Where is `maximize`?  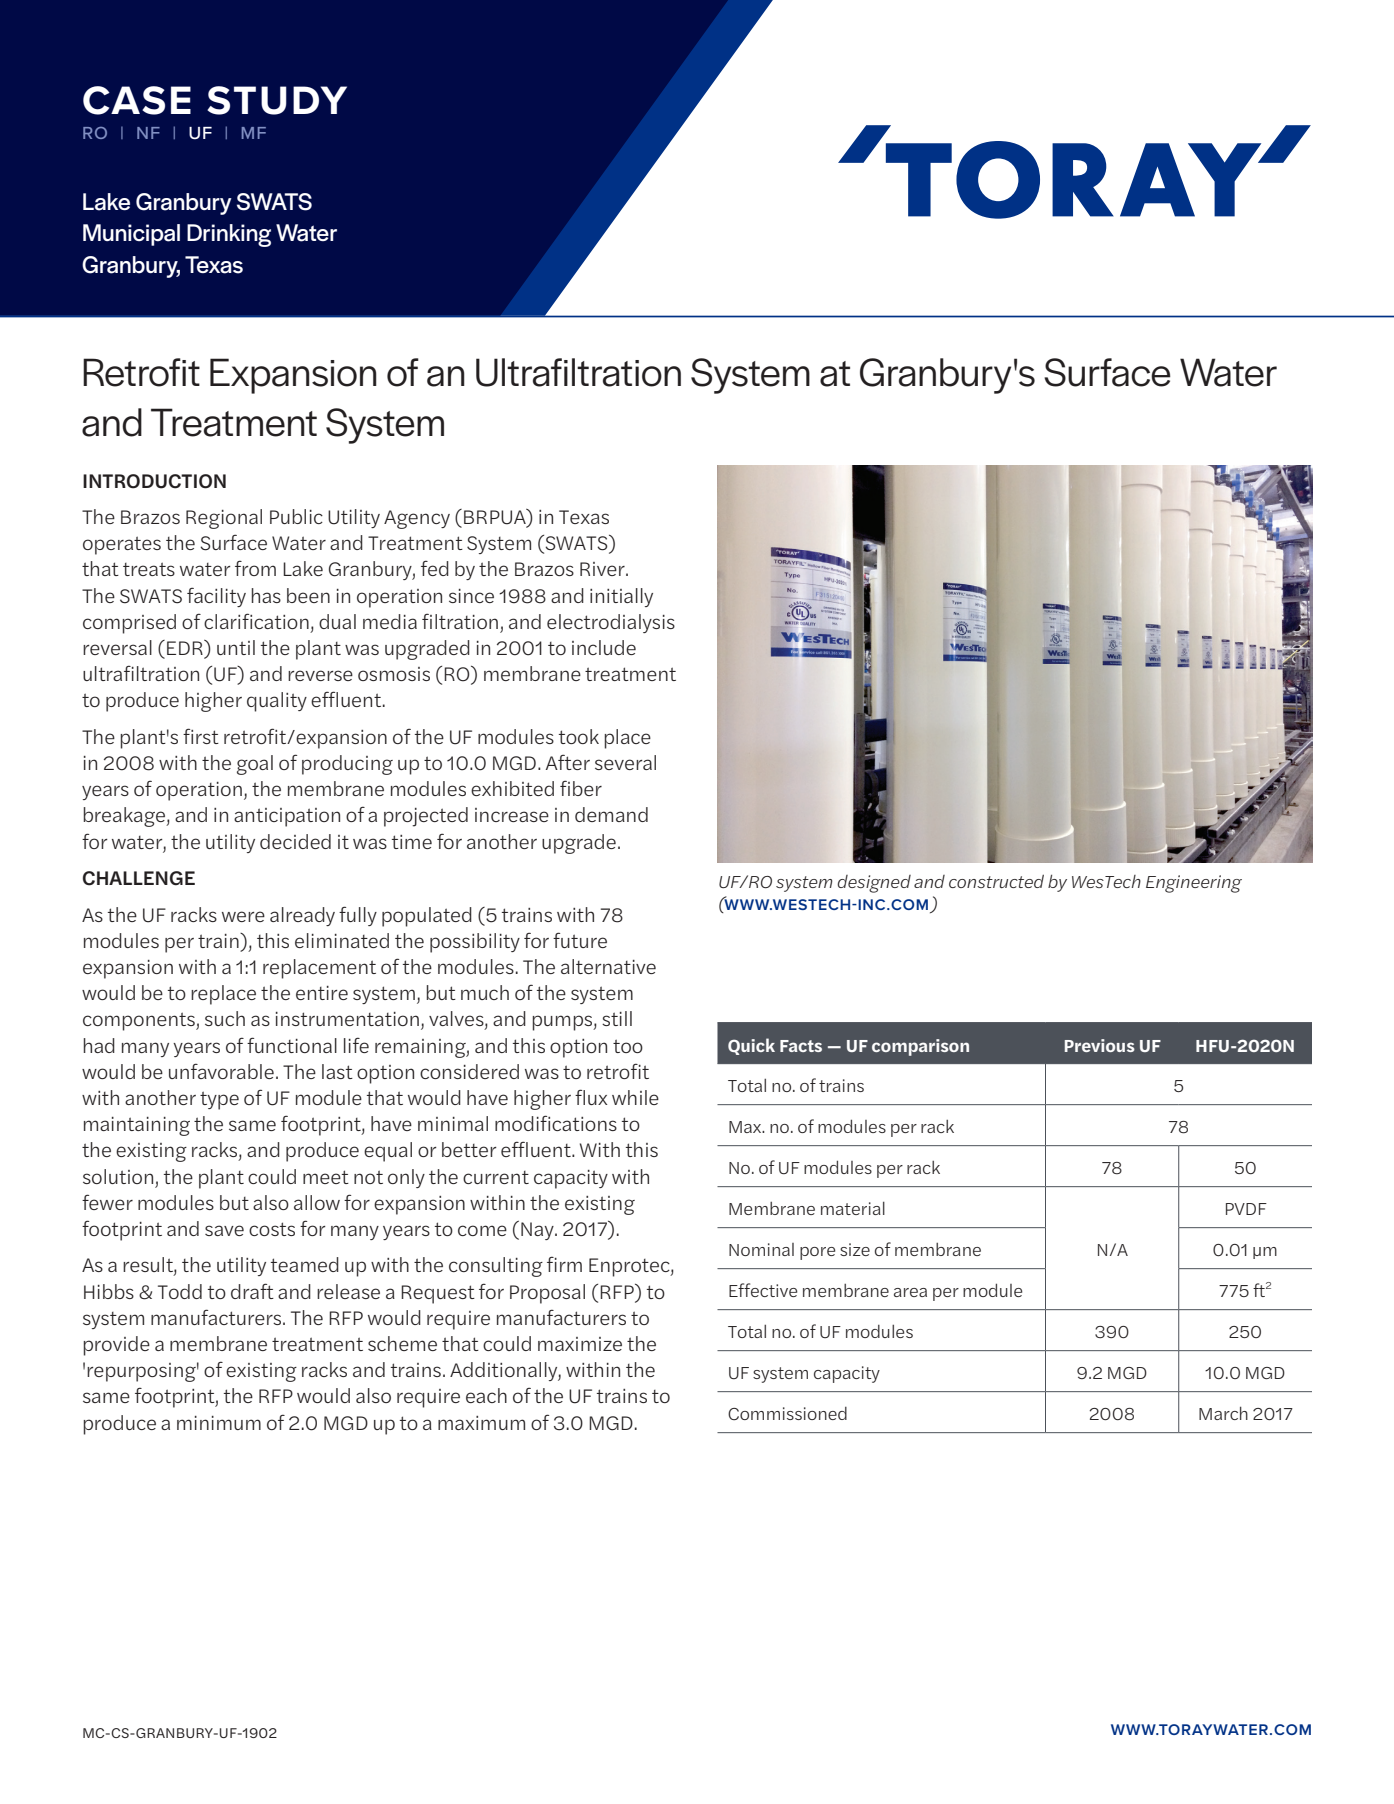
maximize is located at coordinates (580, 1344).
